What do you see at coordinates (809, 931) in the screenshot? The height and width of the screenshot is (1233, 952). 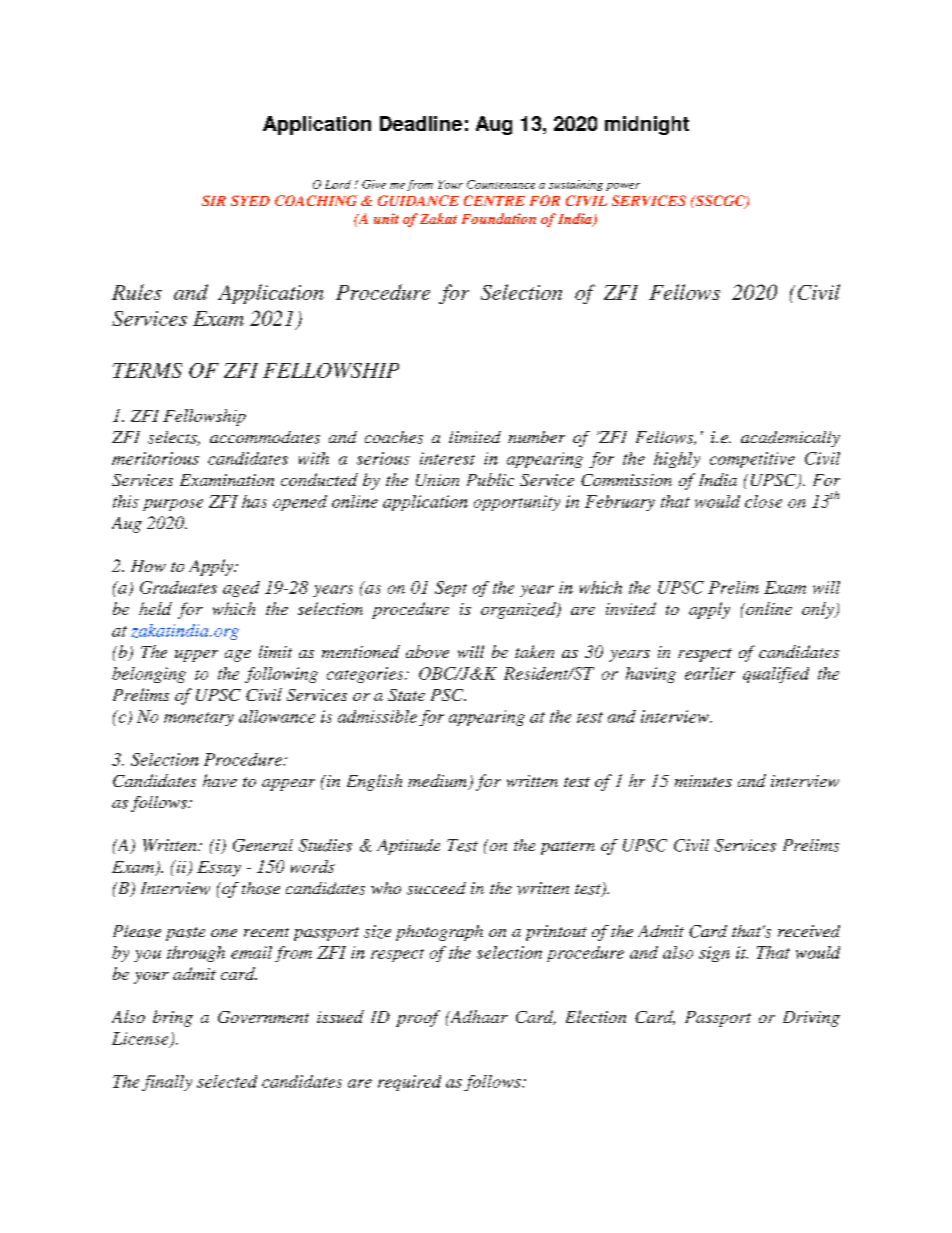 I see `received` at bounding box center [809, 931].
